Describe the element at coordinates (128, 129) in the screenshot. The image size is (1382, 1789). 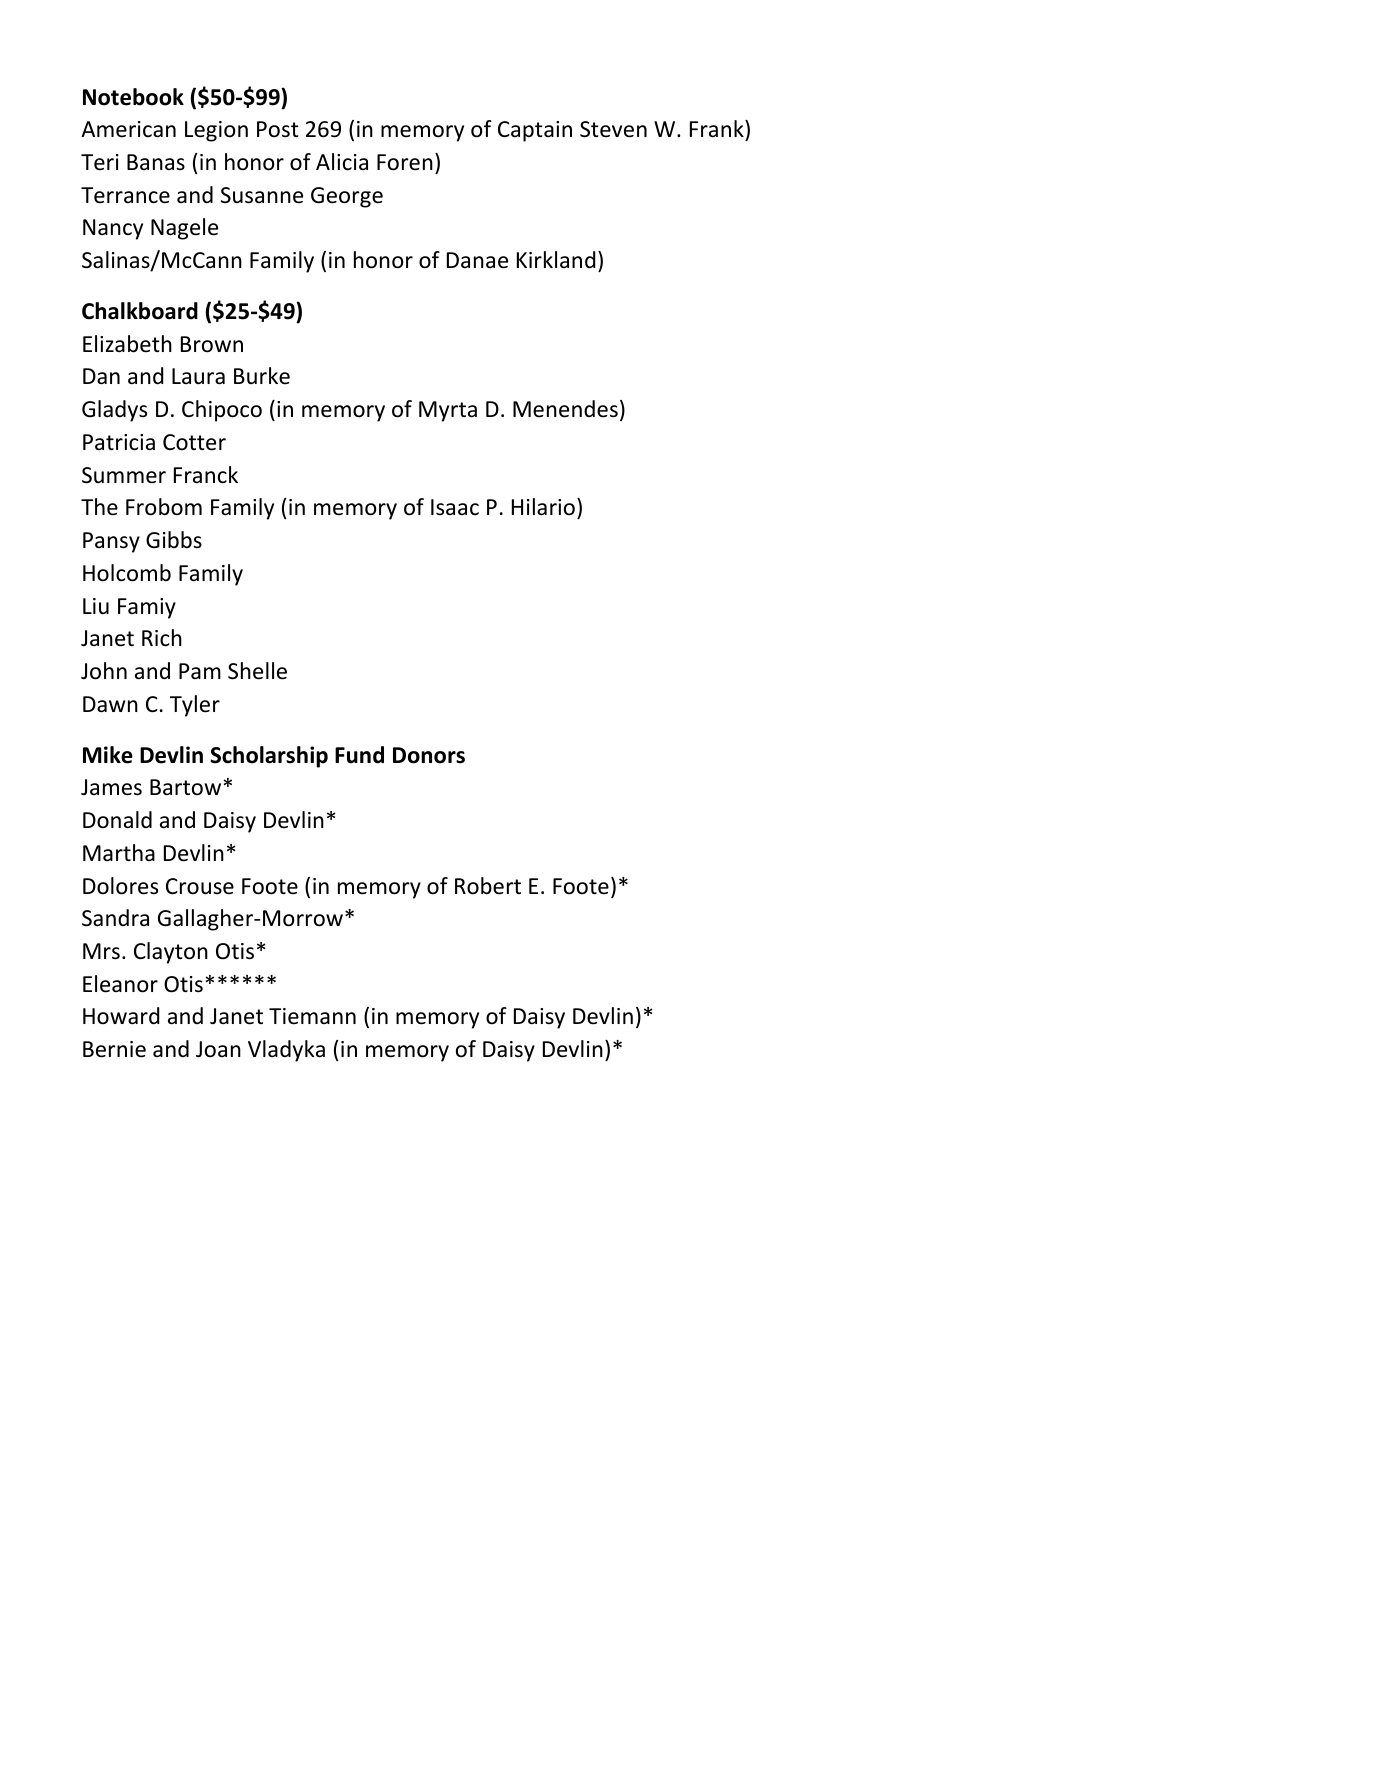
I see `American` at that location.
